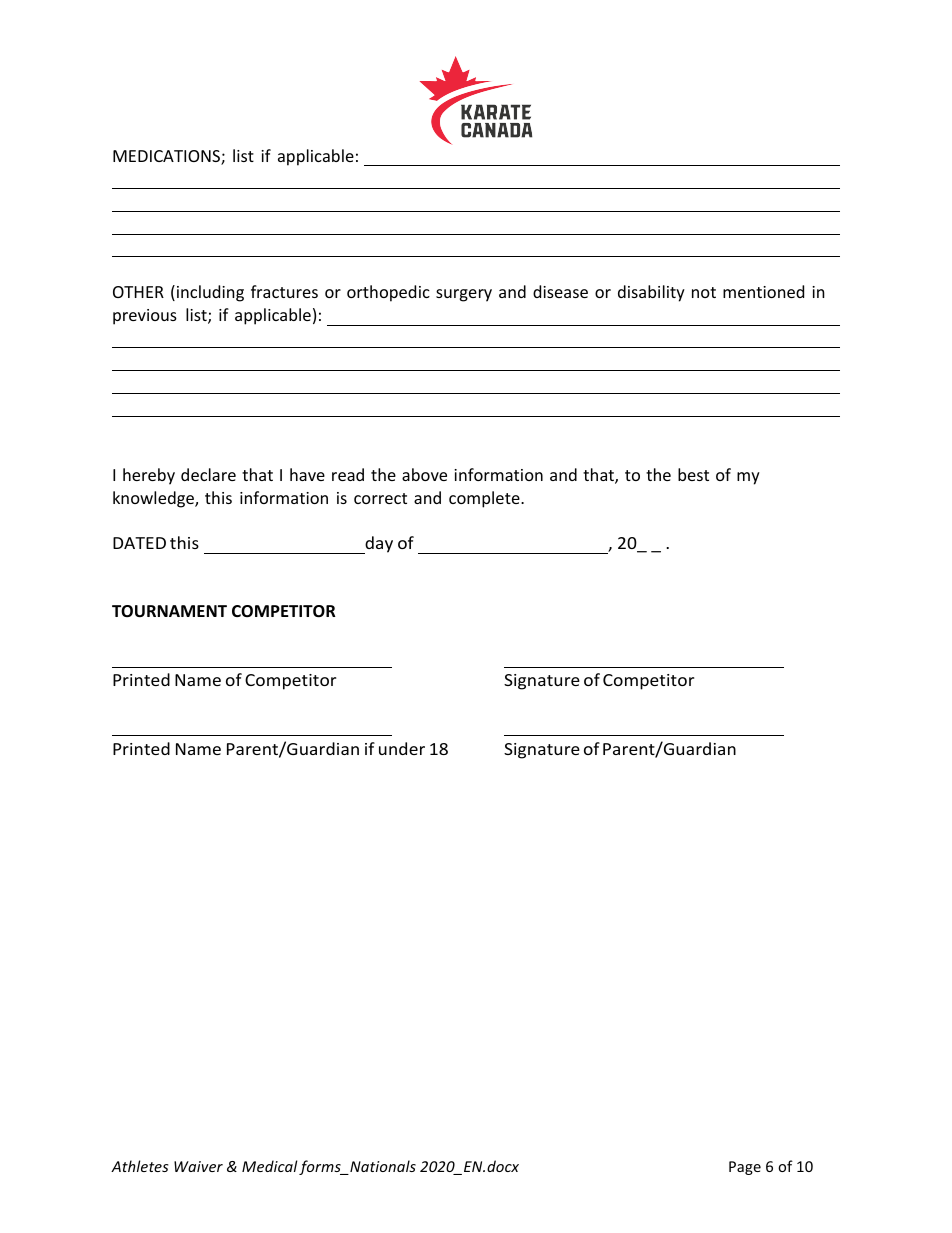  Describe the element at coordinates (139, 543) in the screenshot. I see `DATED` at that location.
